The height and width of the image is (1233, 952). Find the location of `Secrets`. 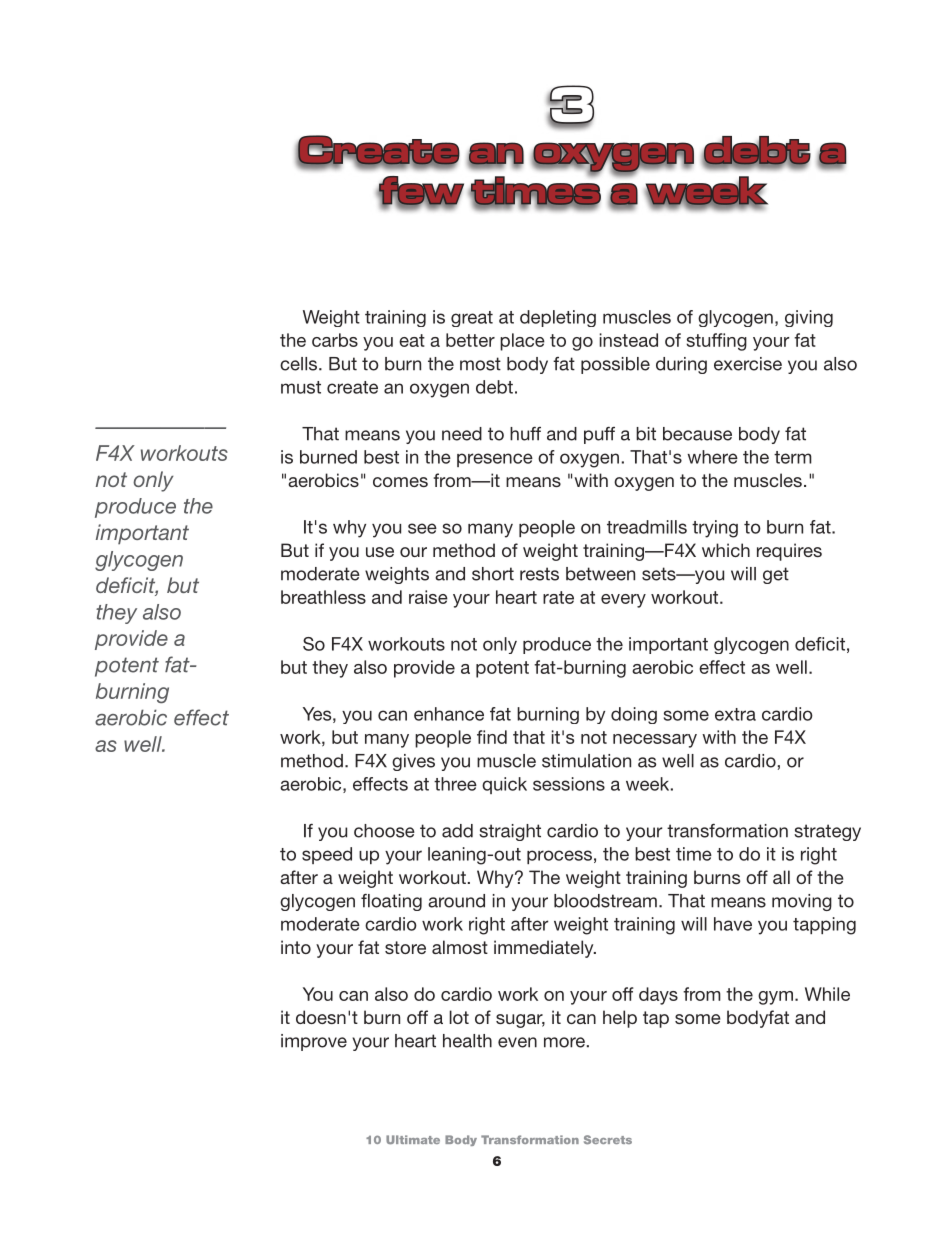

Secrets is located at coordinates (608, 1139).
